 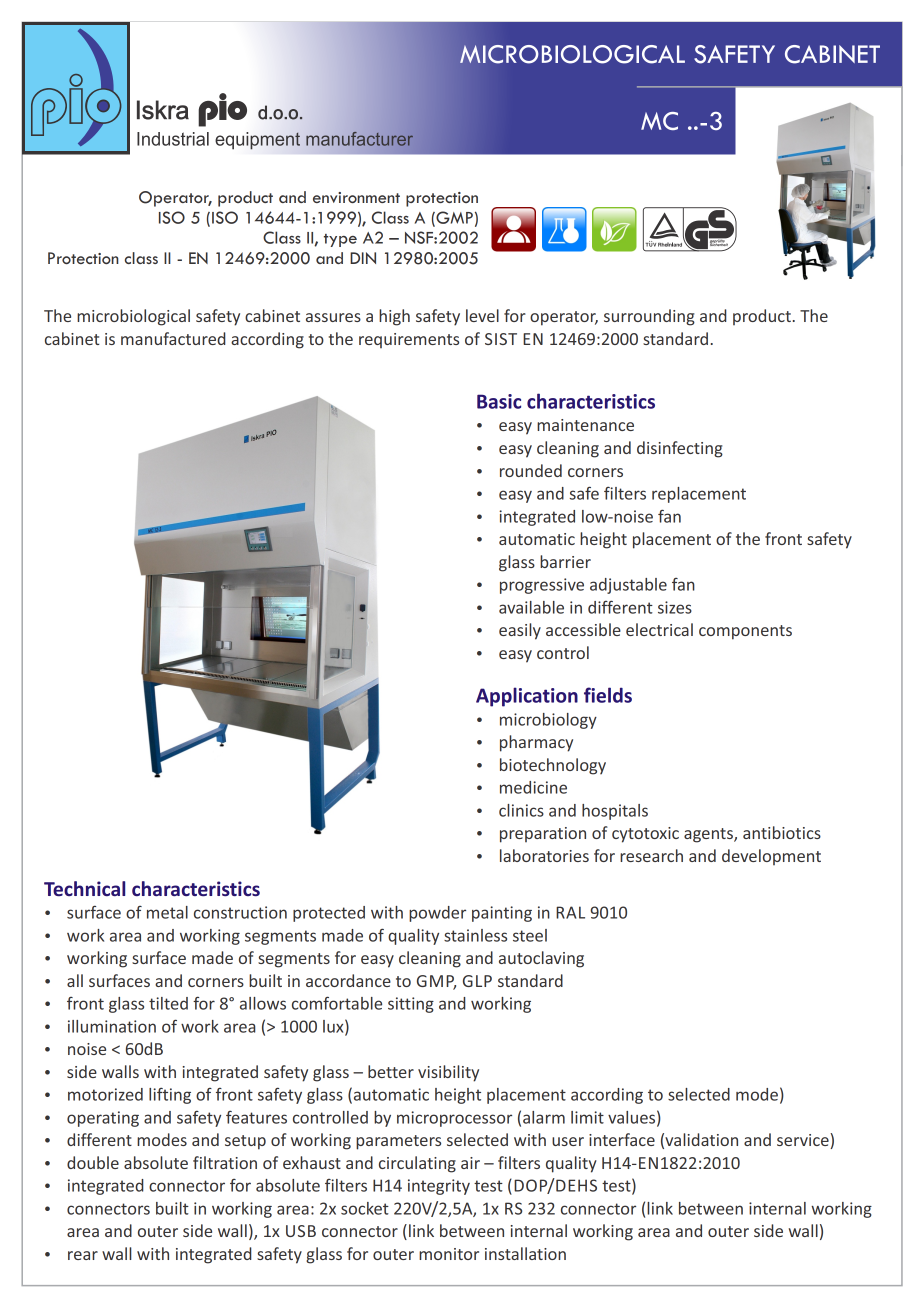 I want to click on rear, so click(x=83, y=1255).
